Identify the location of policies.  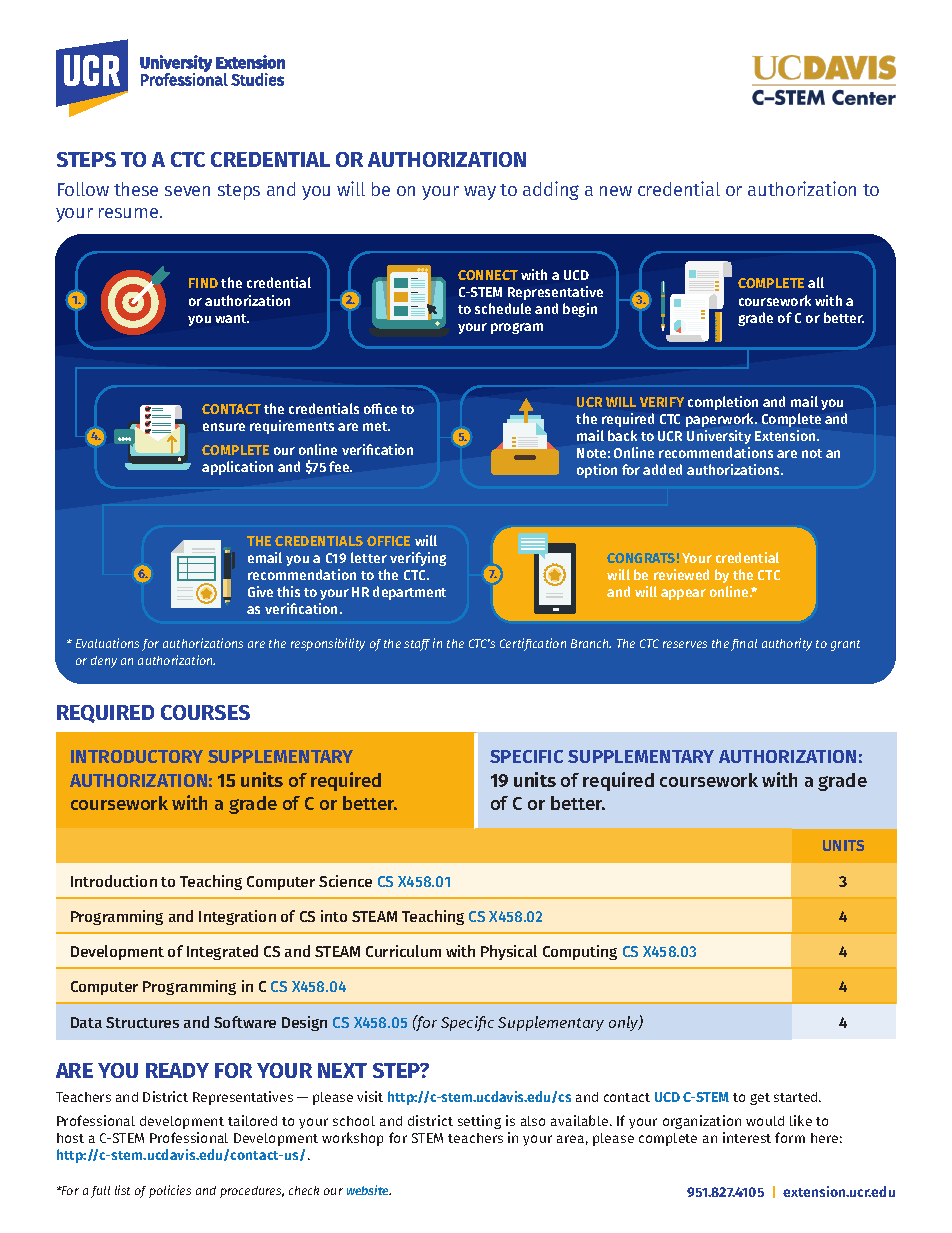
(170, 1191).
